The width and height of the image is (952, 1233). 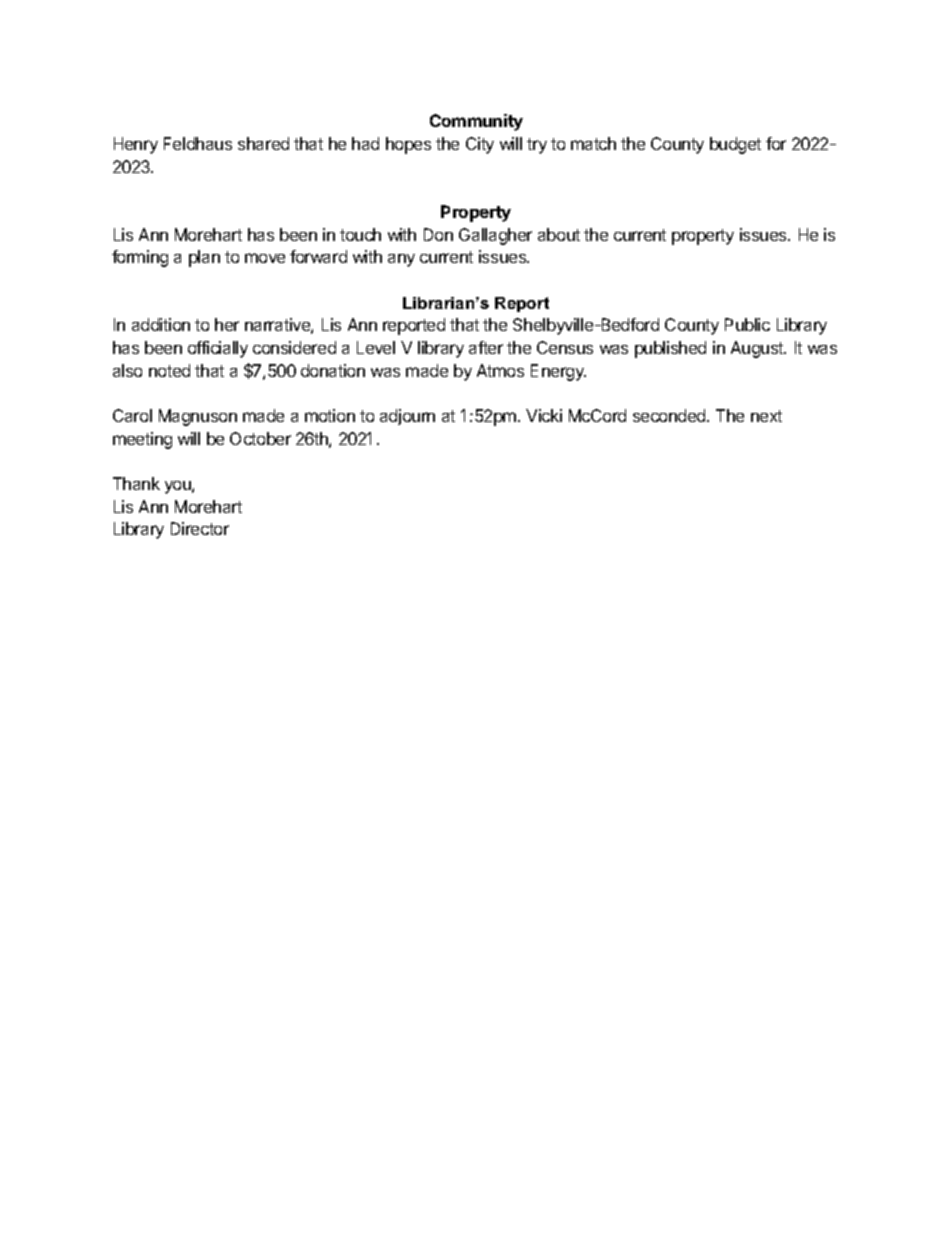 What do you see at coordinates (486, 347) in the image?
I see `after` at bounding box center [486, 347].
